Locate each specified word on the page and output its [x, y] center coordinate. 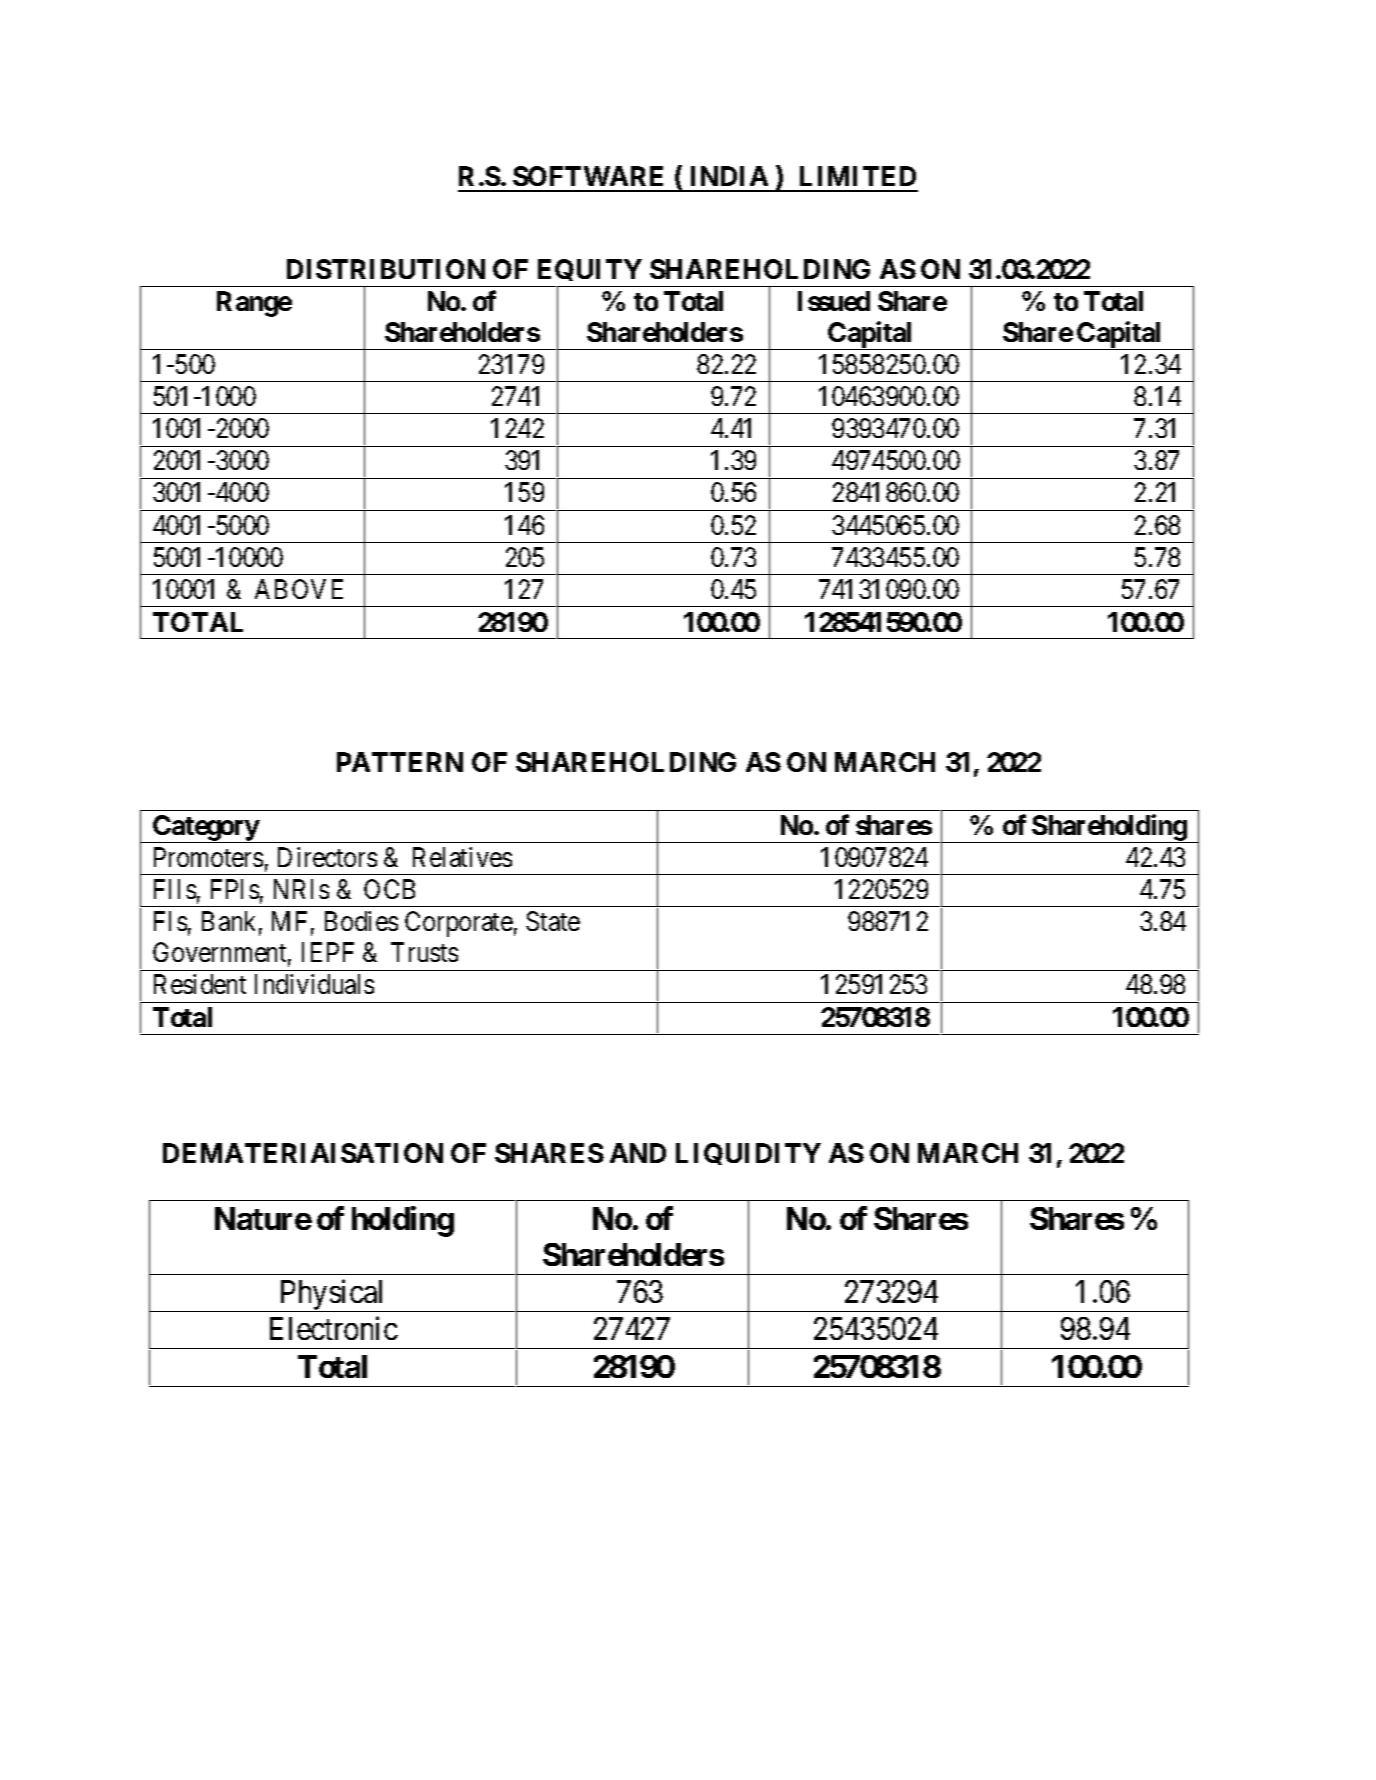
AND [638, 1153]
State [553, 921]
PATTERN [400, 762]
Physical [333, 1295]
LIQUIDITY [748, 1154]
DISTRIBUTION [386, 269]
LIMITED [858, 176]
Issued [834, 301]
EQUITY [589, 273]
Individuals [314, 984]
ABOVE [299, 589]
